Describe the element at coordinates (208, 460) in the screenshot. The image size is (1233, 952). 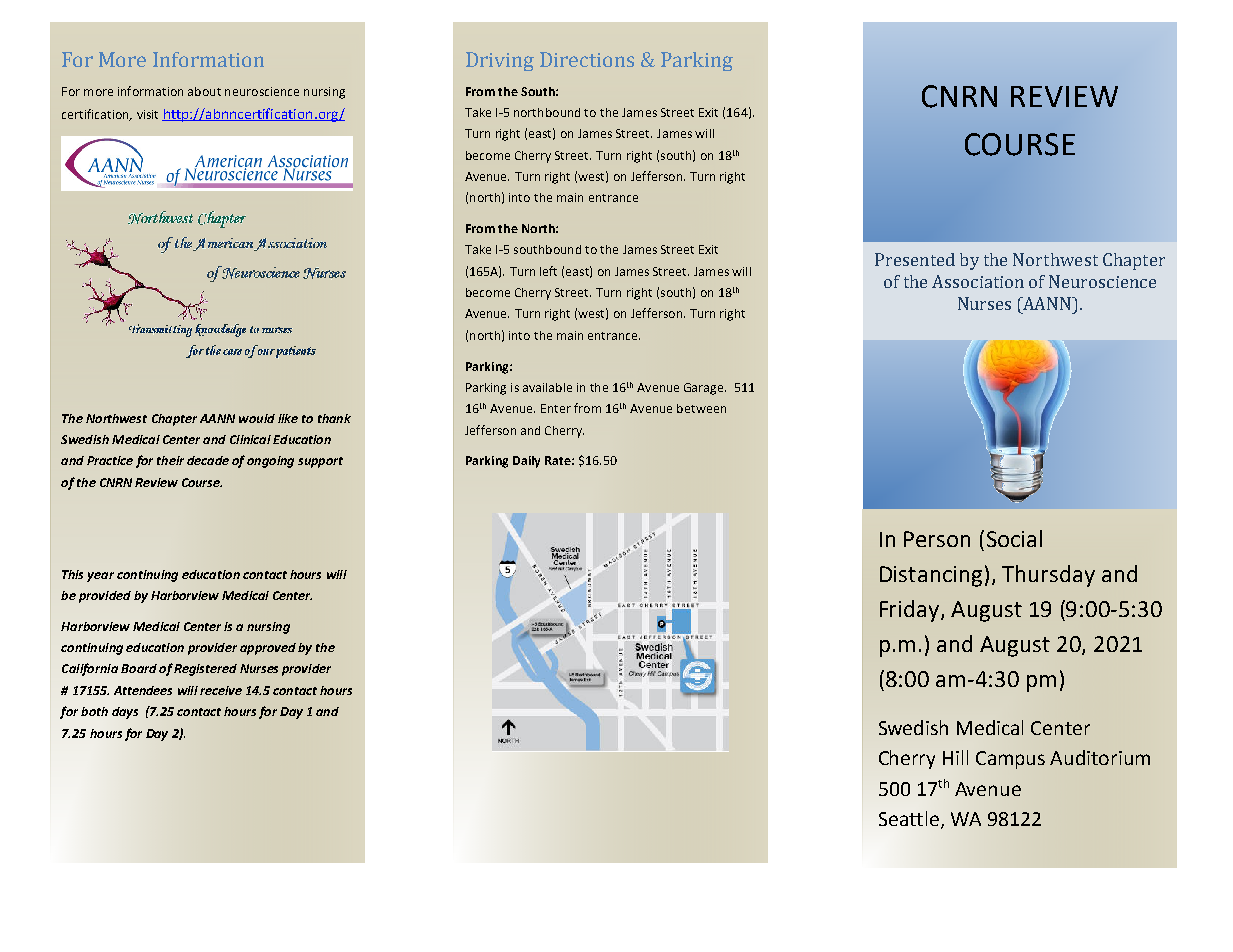
I see `decade` at that location.
